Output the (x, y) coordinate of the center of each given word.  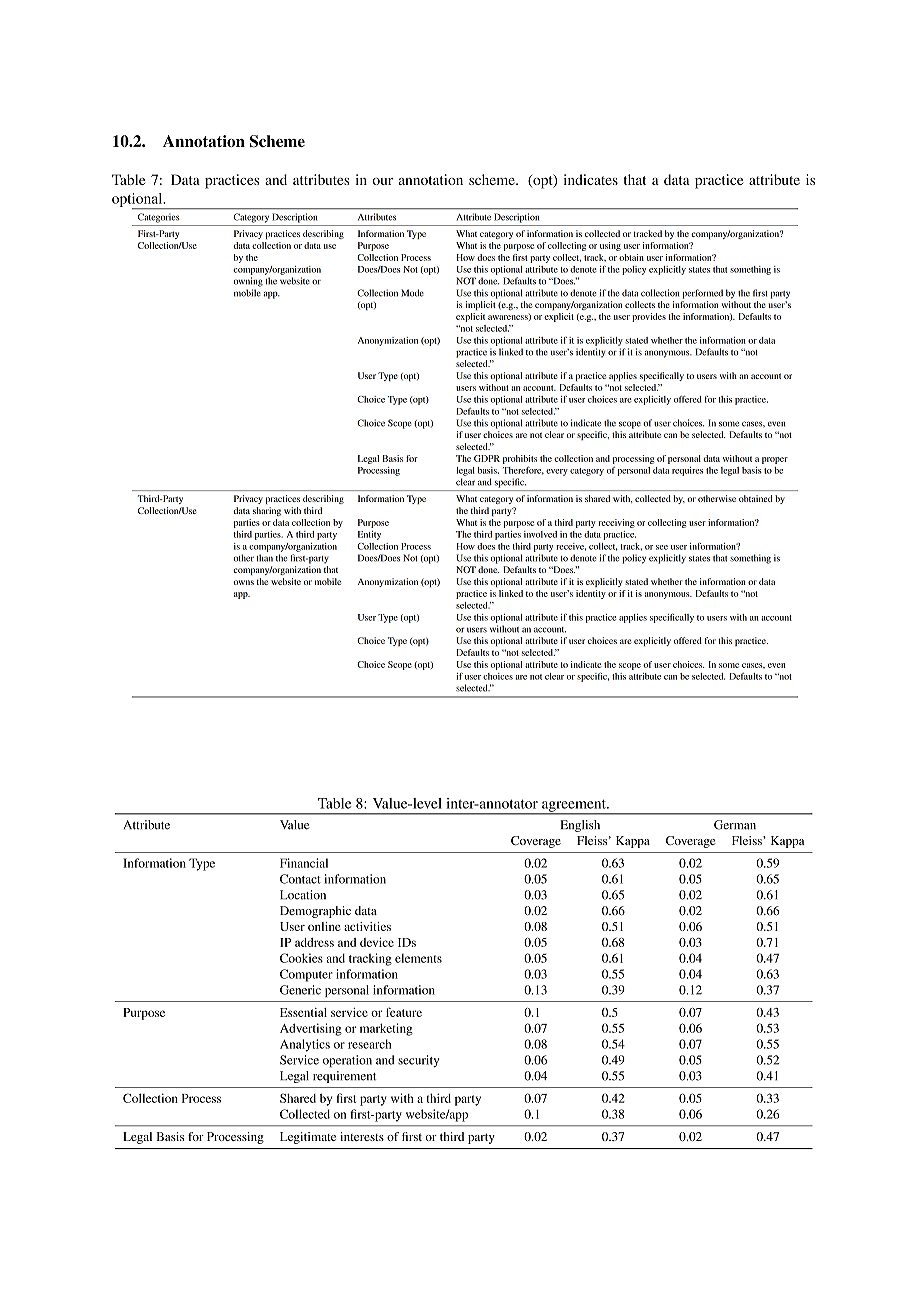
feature (404, 1012)
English (580, 826)
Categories (158, 218)
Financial (304, 863)
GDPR (487, 458)
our (383, 181)
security (418, 1061)
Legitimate (308, 1138)
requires (687, 471)
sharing (267, 511)
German (735, 825)
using (610, 246)
